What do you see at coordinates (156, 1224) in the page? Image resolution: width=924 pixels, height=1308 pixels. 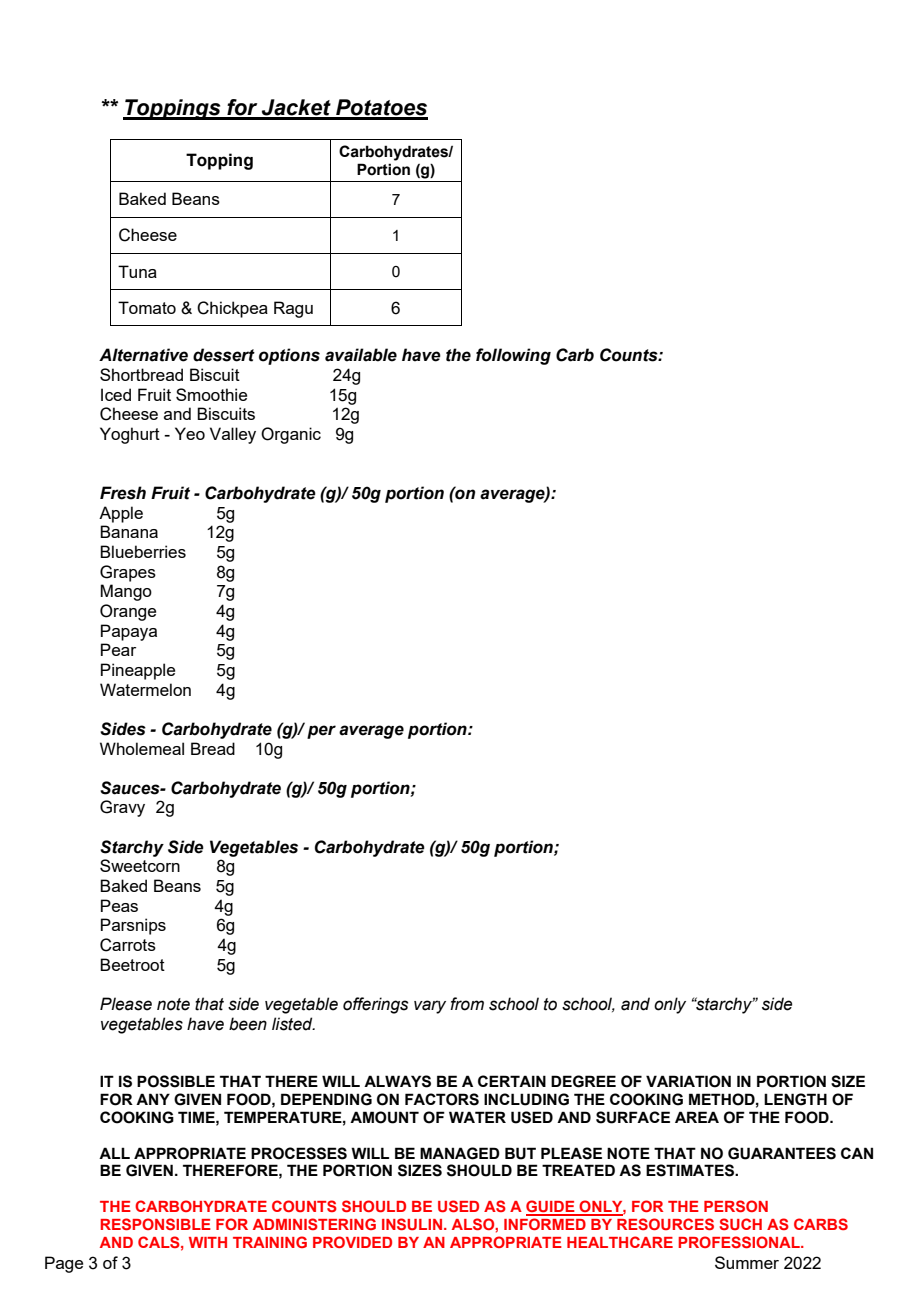 I see `RESPONSIBLE` at bounding box center [156, 1224].
